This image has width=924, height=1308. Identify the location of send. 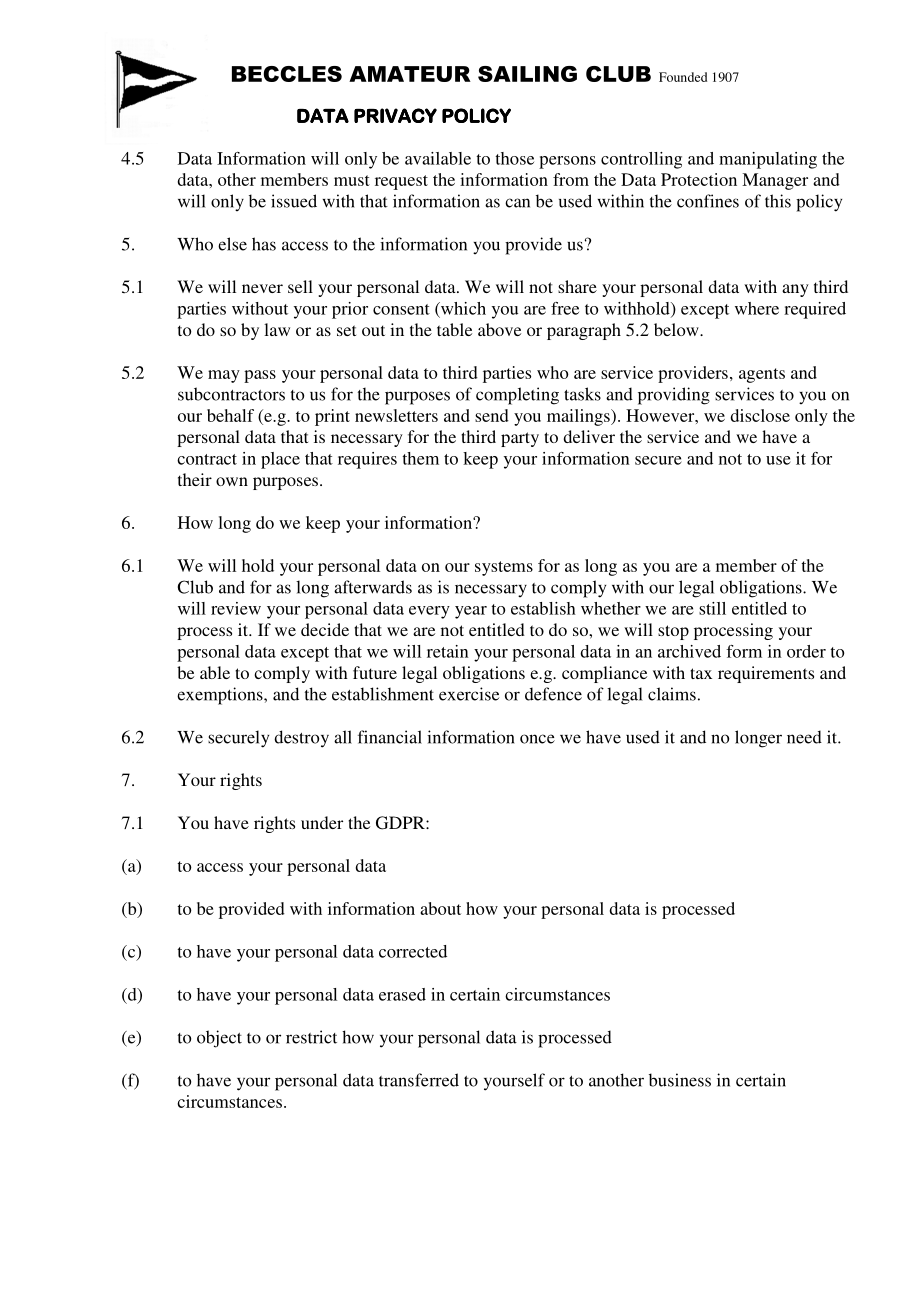
(492, 415).
